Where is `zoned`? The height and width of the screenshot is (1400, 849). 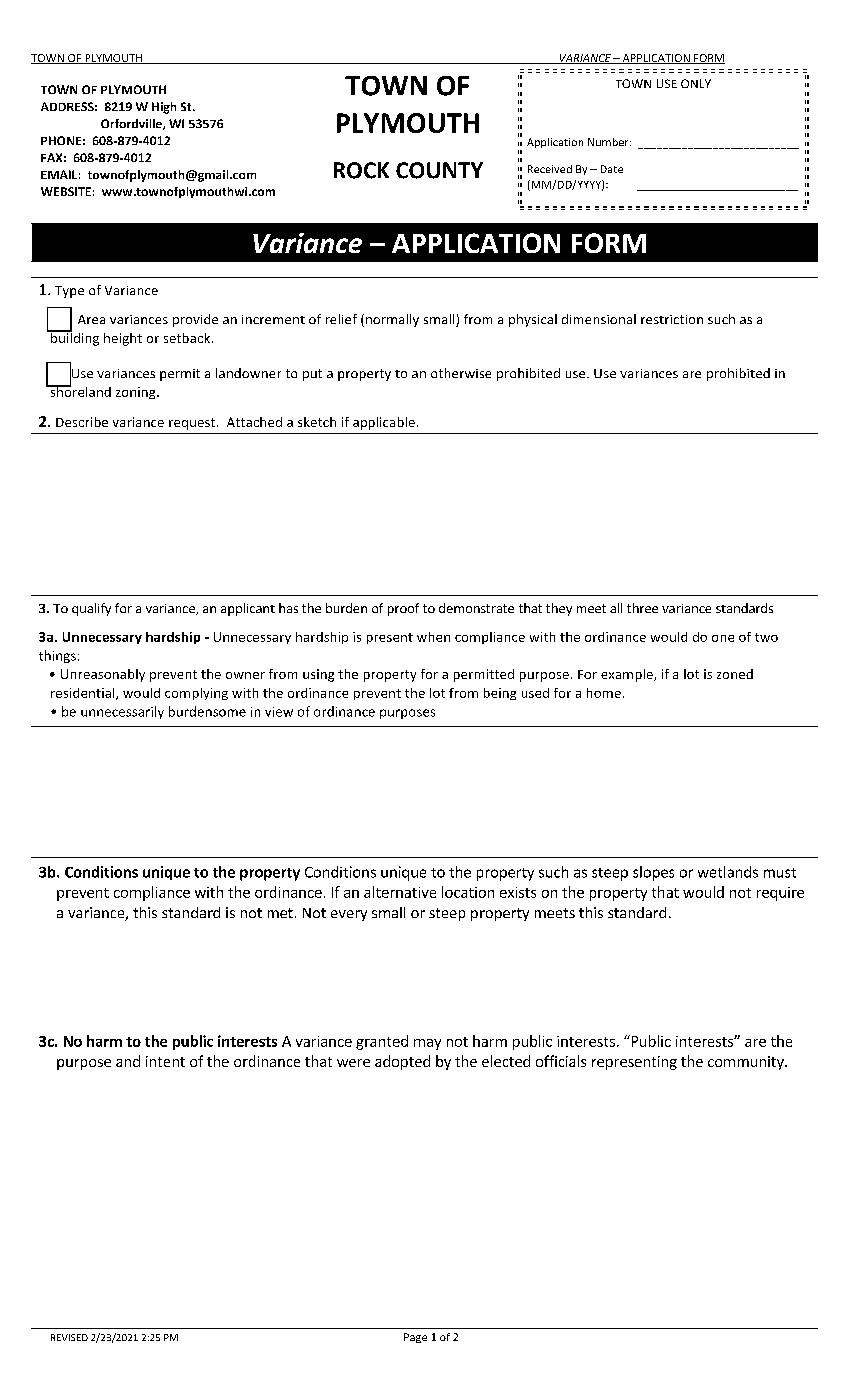 zoned is located at coordinates (735, 674).
